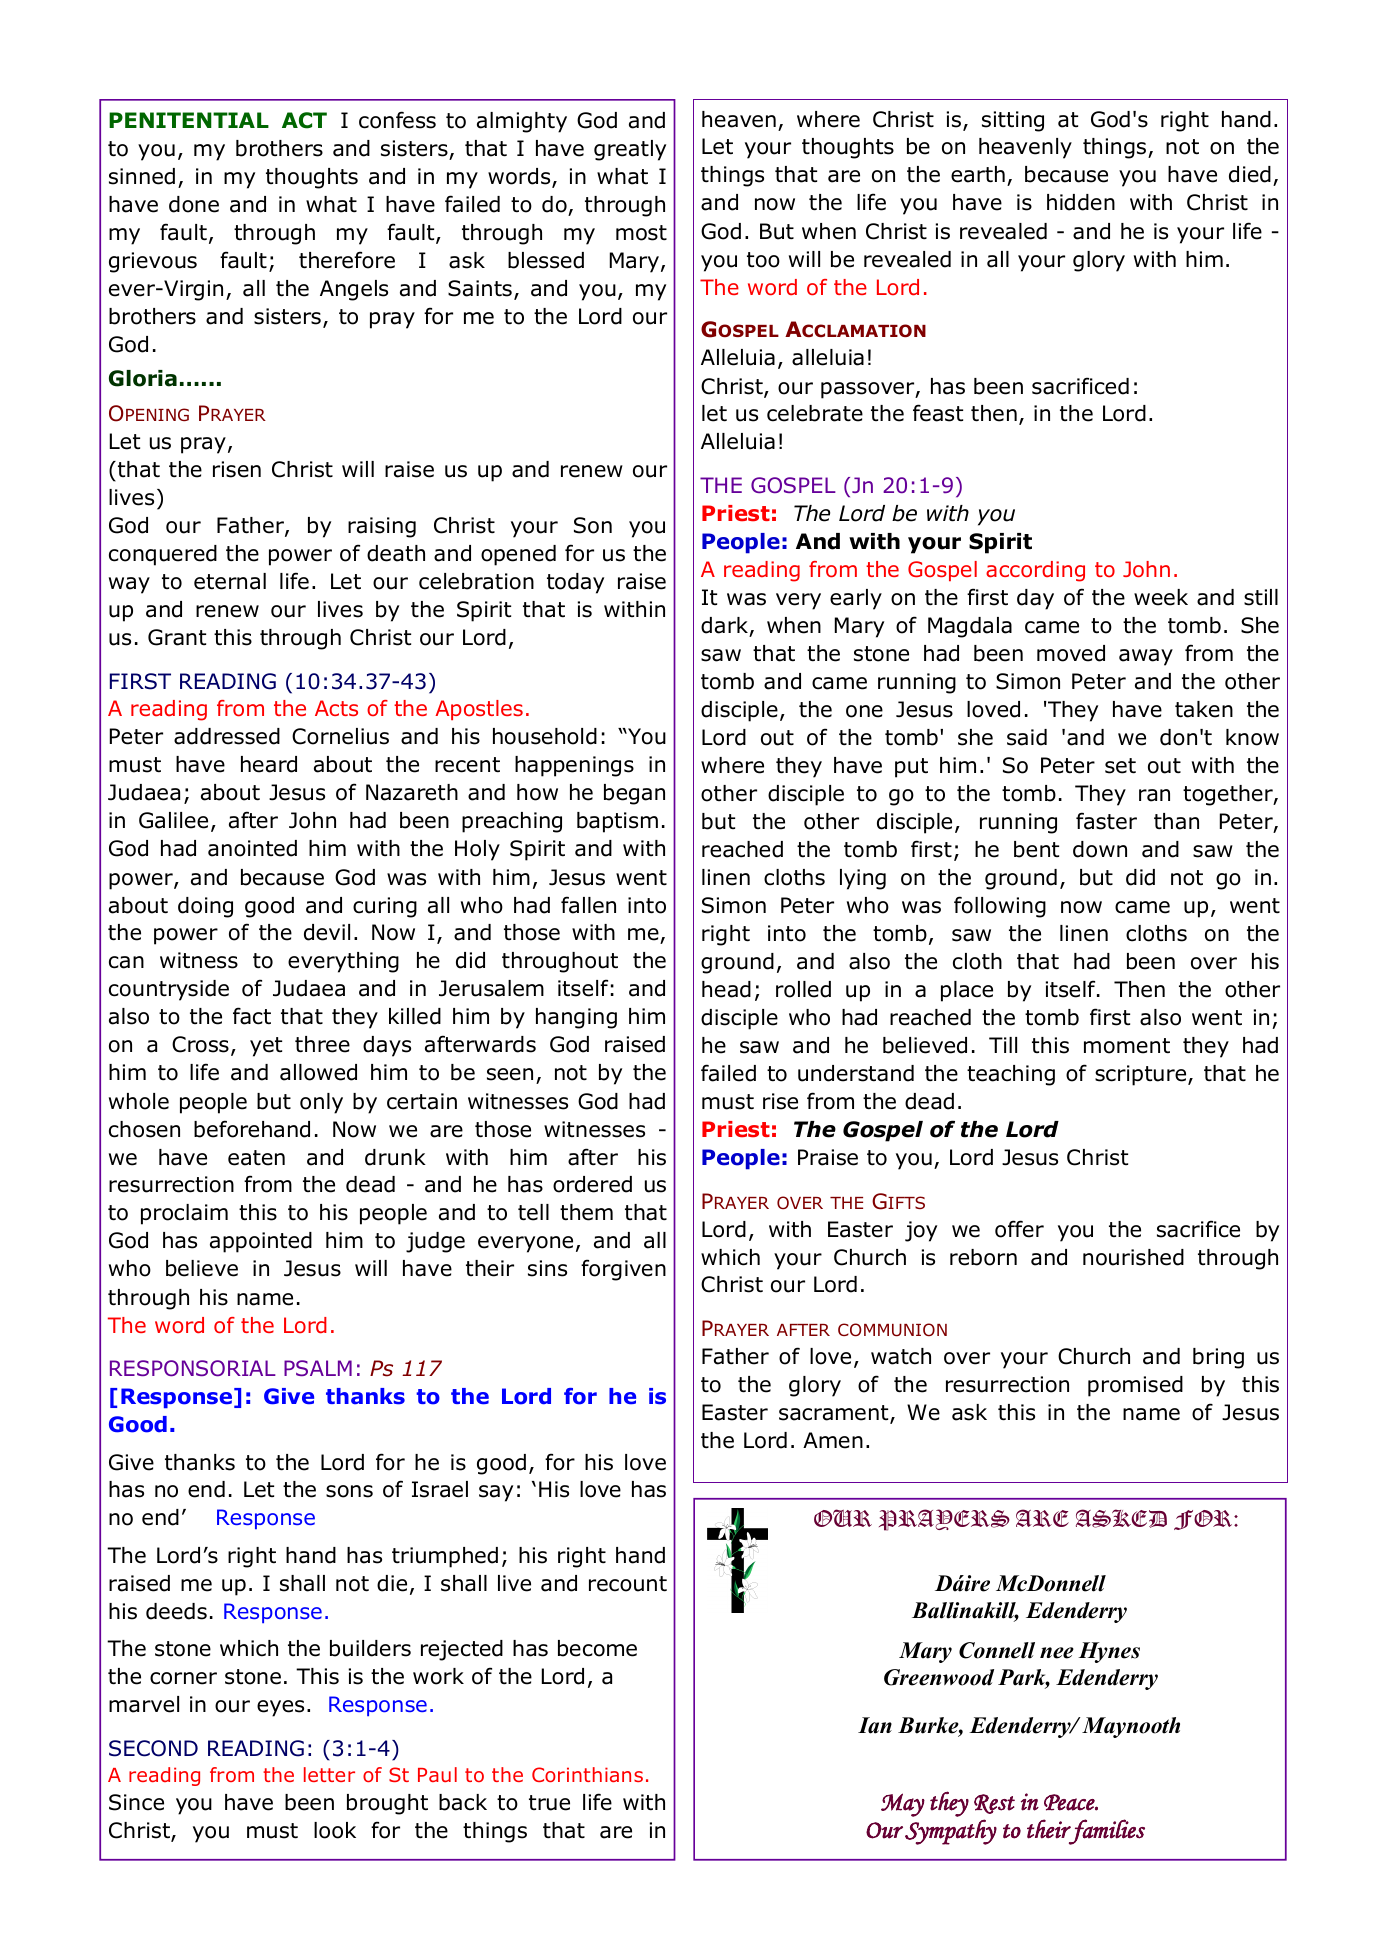 The width and height of the document is (1385, 1960). What do you see at coordinates (261, 1242) in the document?
I see `appointed` at bounding box center [261, 1242].
